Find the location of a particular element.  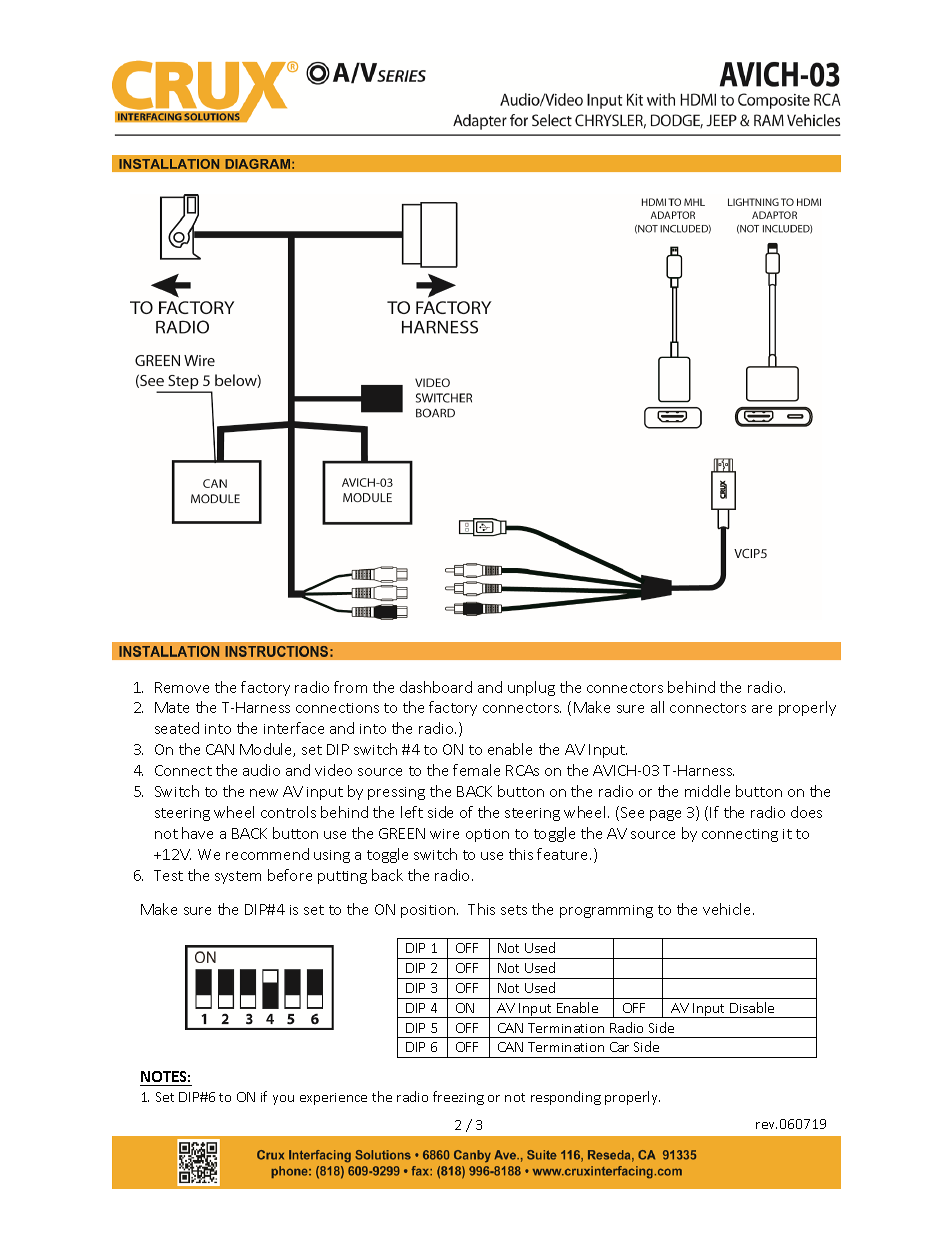

you is located at coordinates (283, 1100).
